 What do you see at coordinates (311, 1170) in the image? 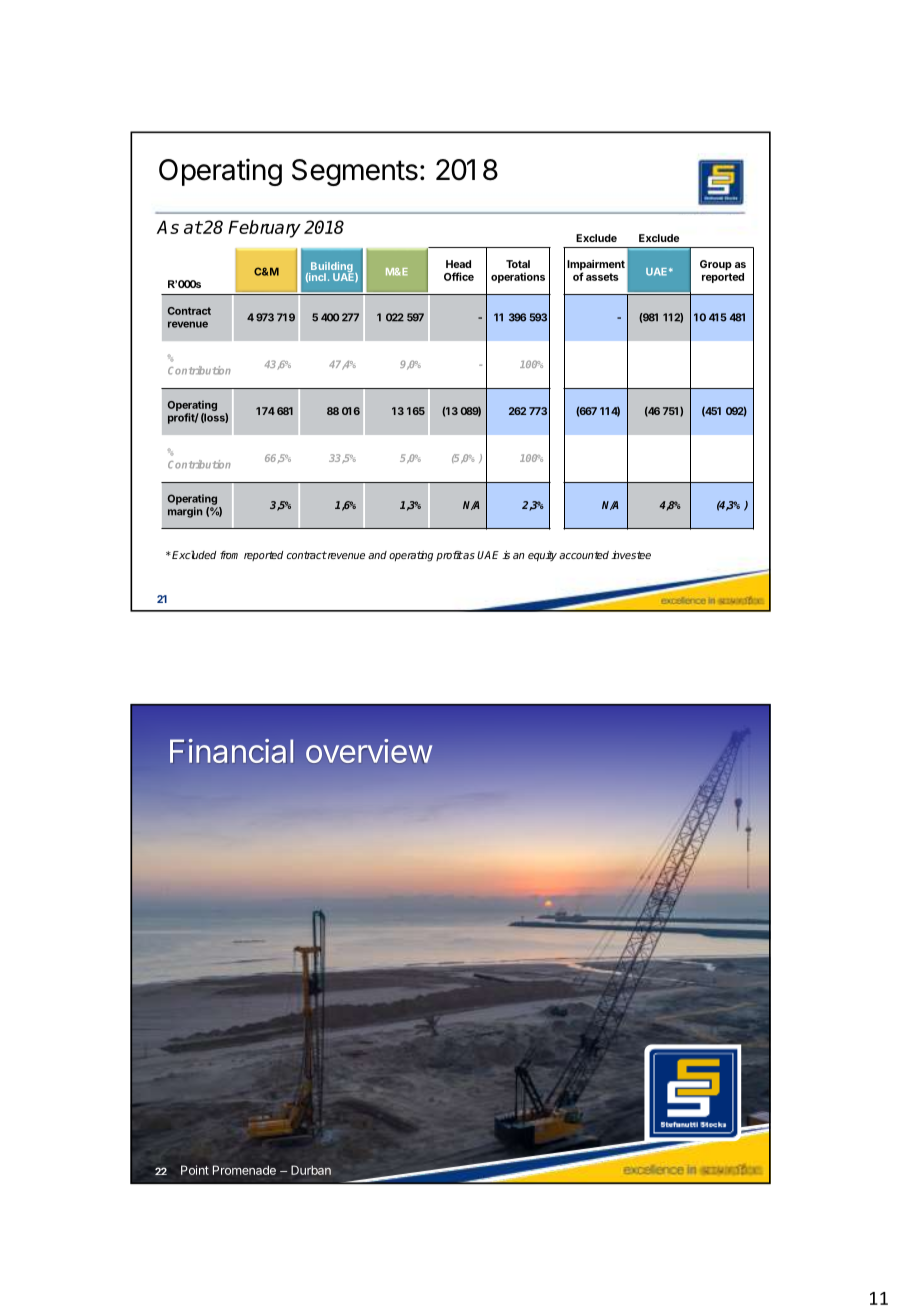
I see `Durban` at bounding box center [311, 1170].
